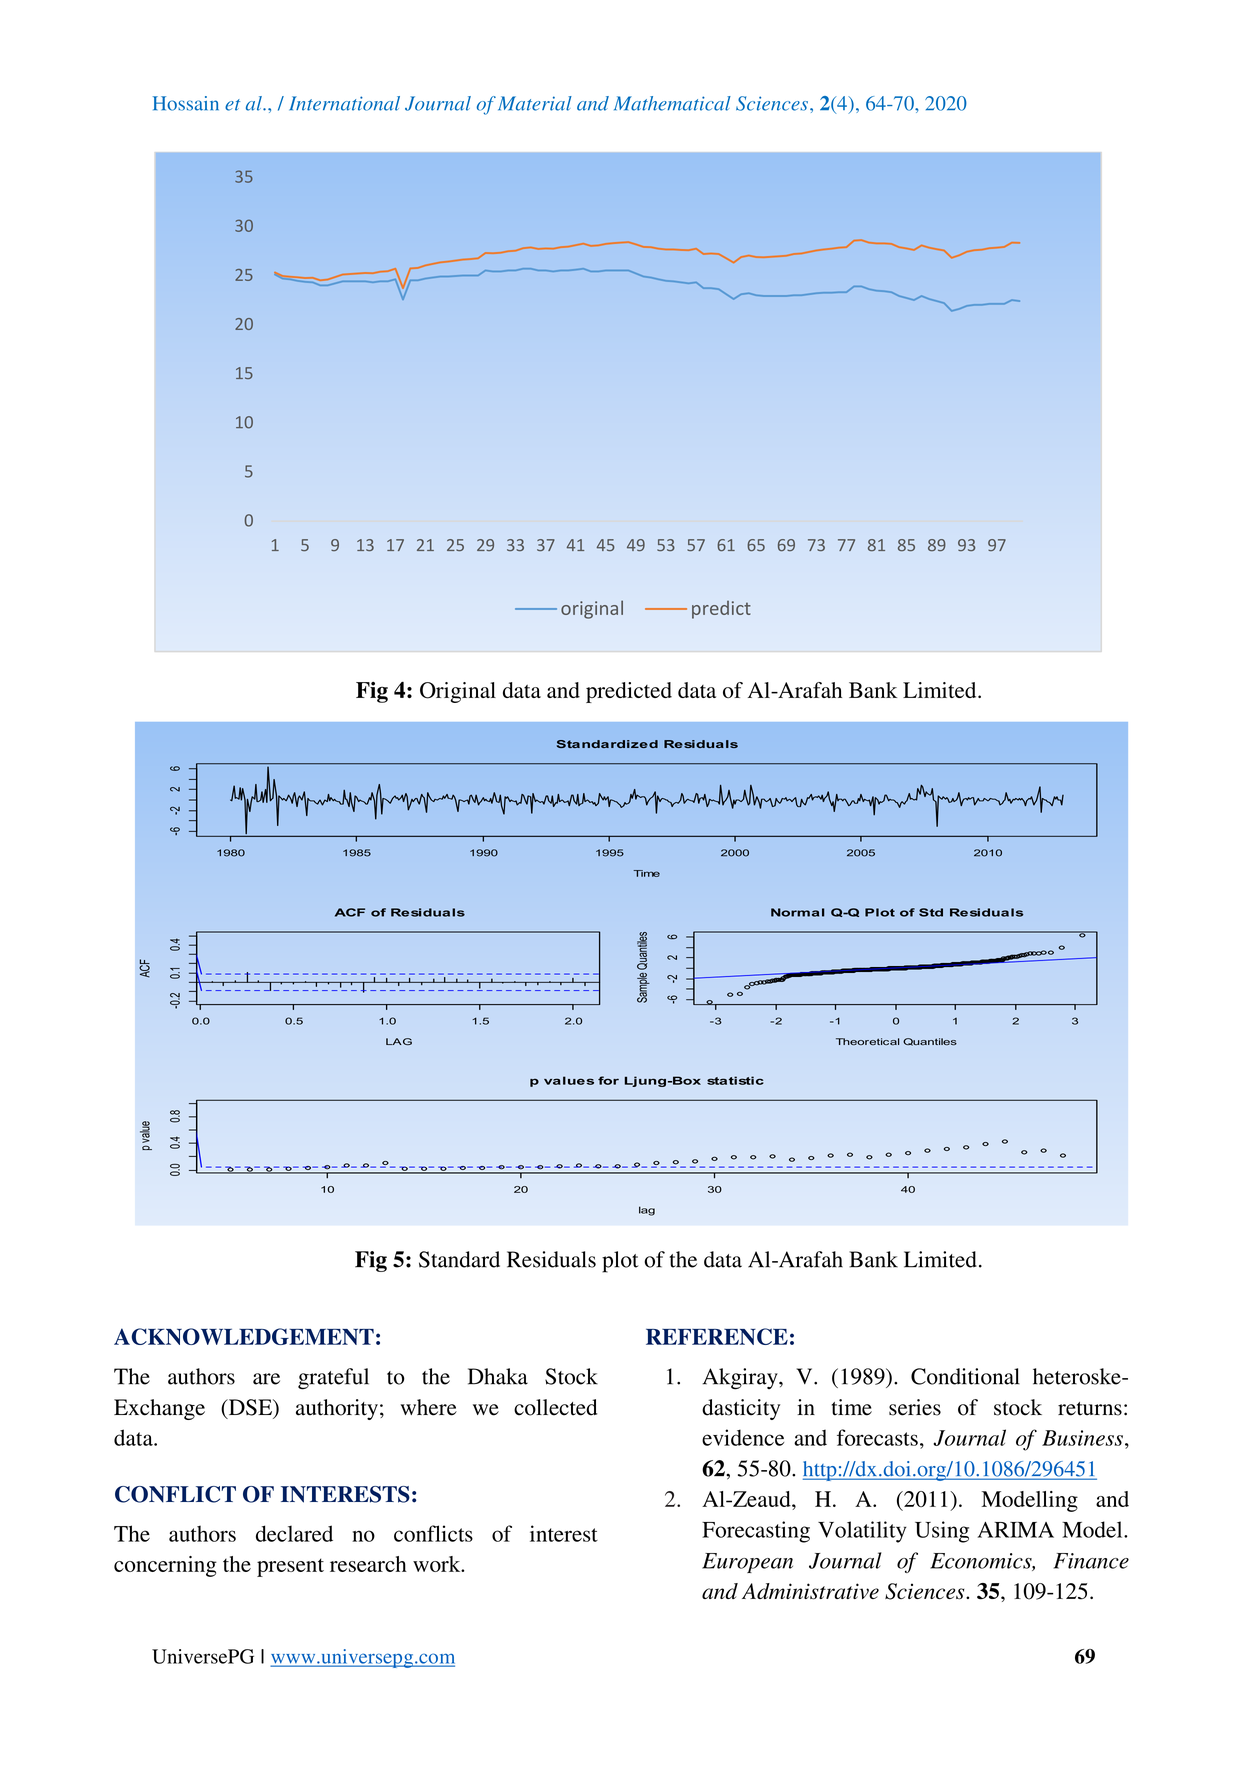  What do you see at coordinates (747, 1563) in the image?
I see `European` at bounding box center [747, 1563].
